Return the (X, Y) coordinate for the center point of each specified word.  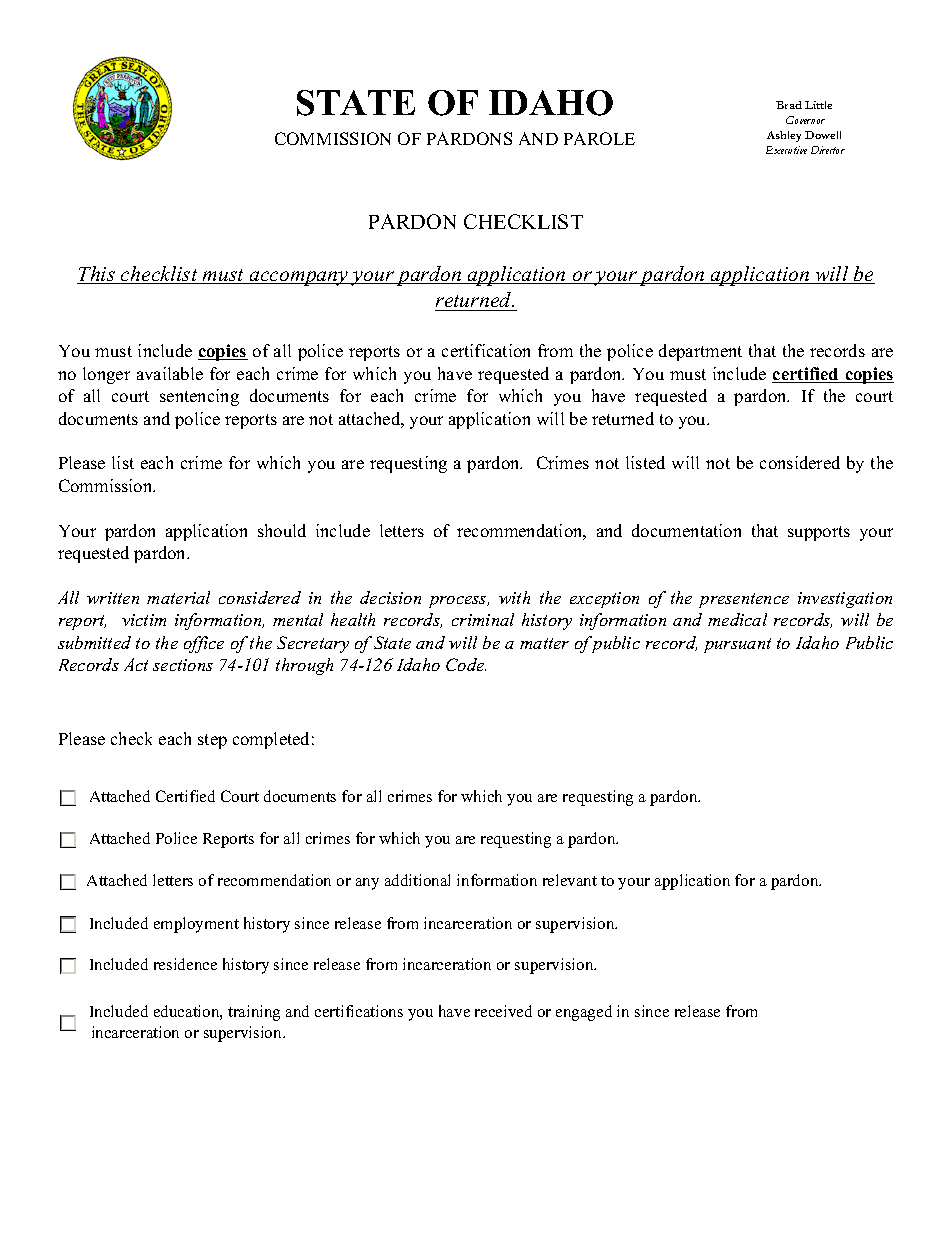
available (170, 373)
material (178, 597)
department (700, 352)
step (212, 741)
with (514, 597)
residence (185, 964)
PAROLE (599, 138)
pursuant (737, 645)
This (97, 275)
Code (466, 664)
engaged (584, 1013)
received (503, 1011)
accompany (299, 278)
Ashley (784, 136)
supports (819, 533)
